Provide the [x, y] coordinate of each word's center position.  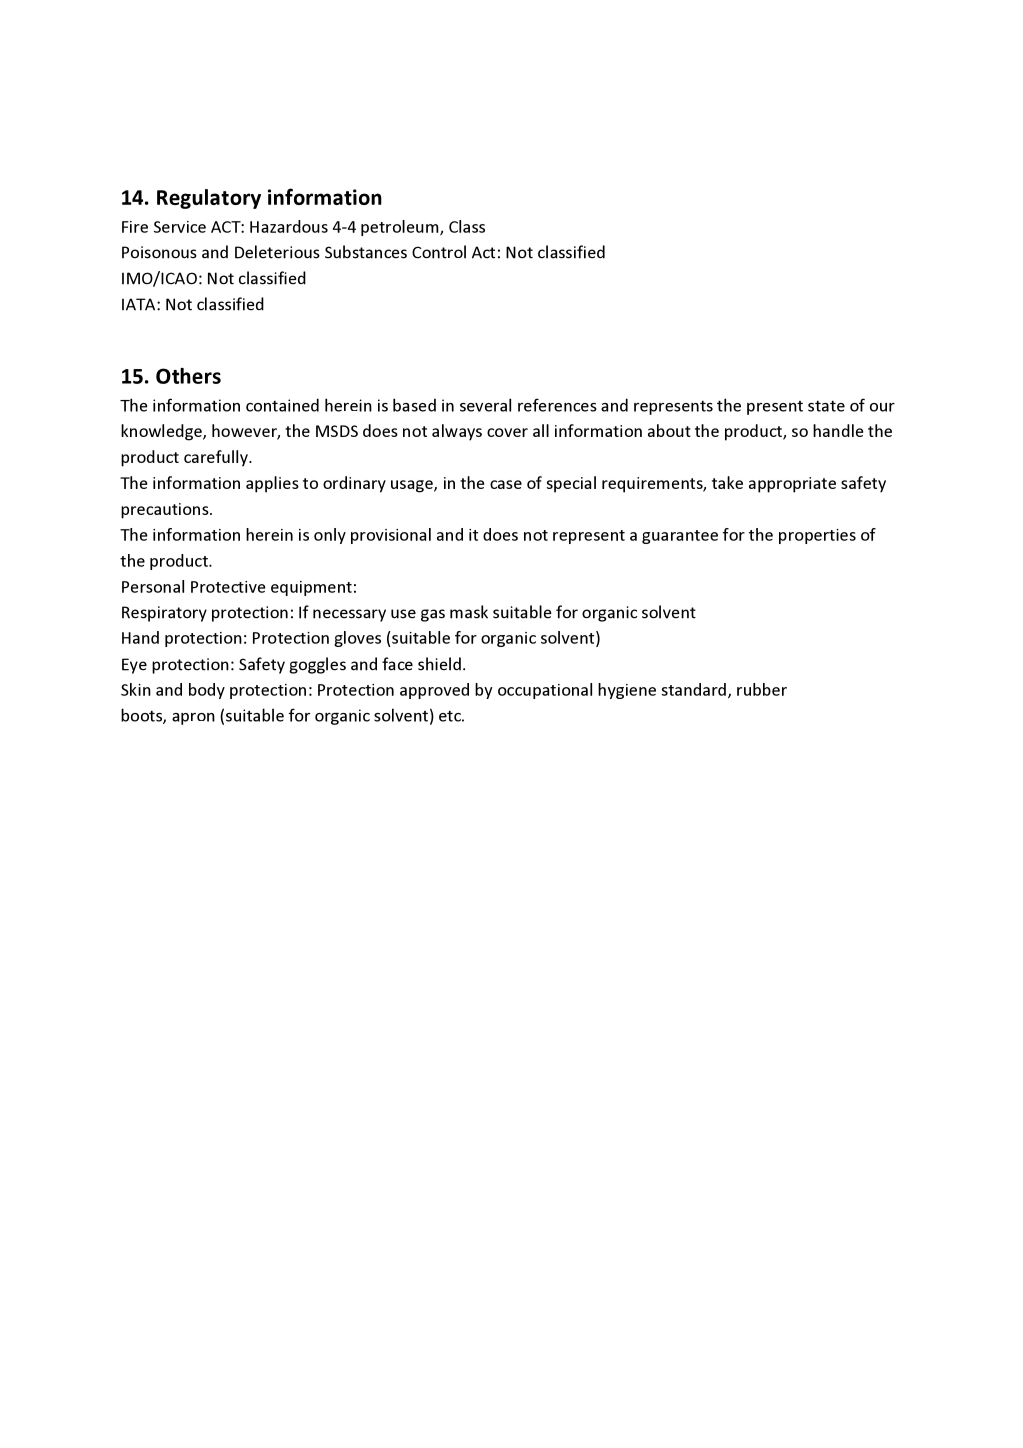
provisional [391, 536]
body [207, 691]
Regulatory [209, 199]
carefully [217, 458]
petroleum [401, 228]
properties [817, 536]
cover [507, 432]
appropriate [792, 485]
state [826, 406]
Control [439, 252]
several [485, 405]
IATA [140, 304]
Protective [228, 587]
